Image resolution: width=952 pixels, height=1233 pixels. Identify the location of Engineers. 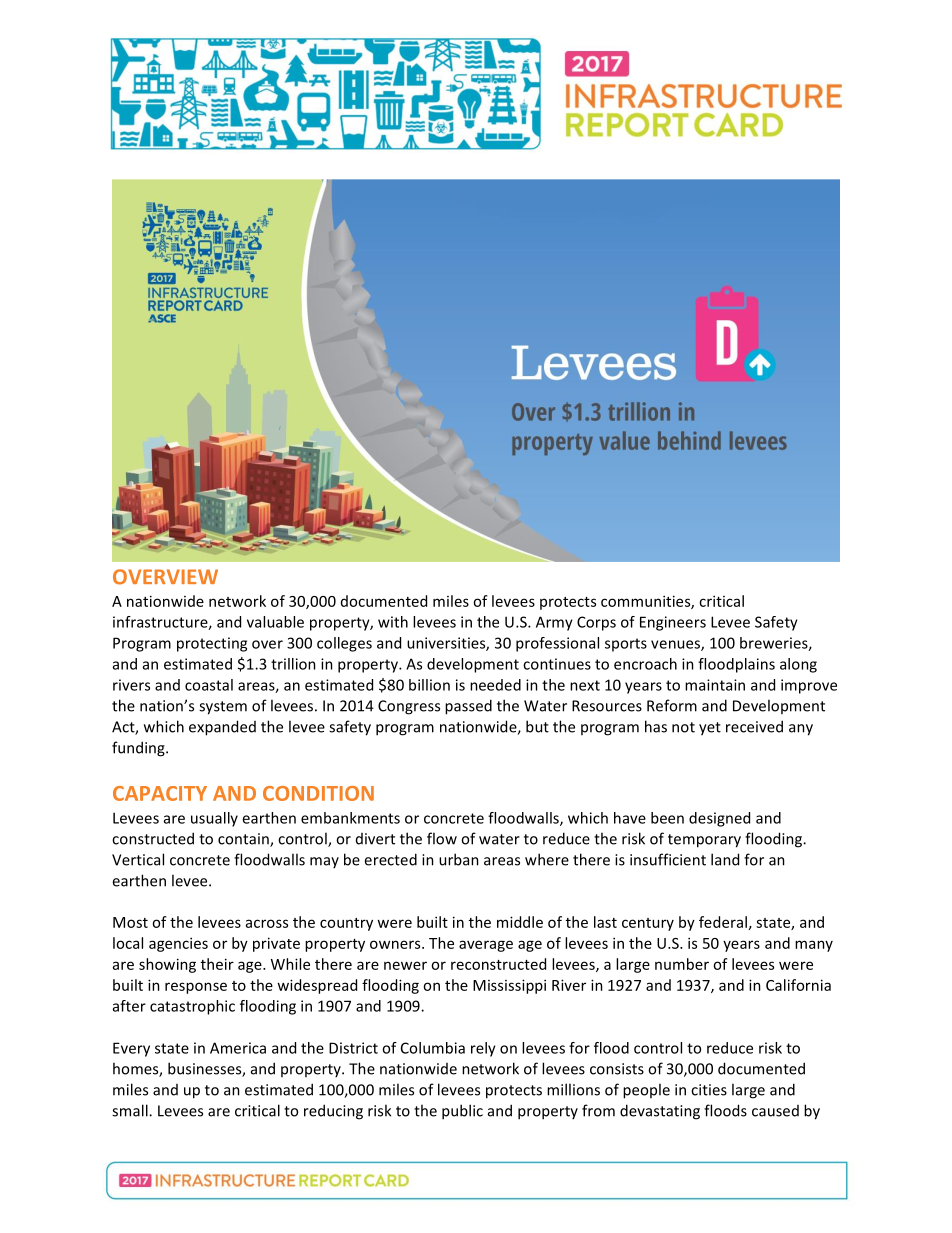
(673, 623).
